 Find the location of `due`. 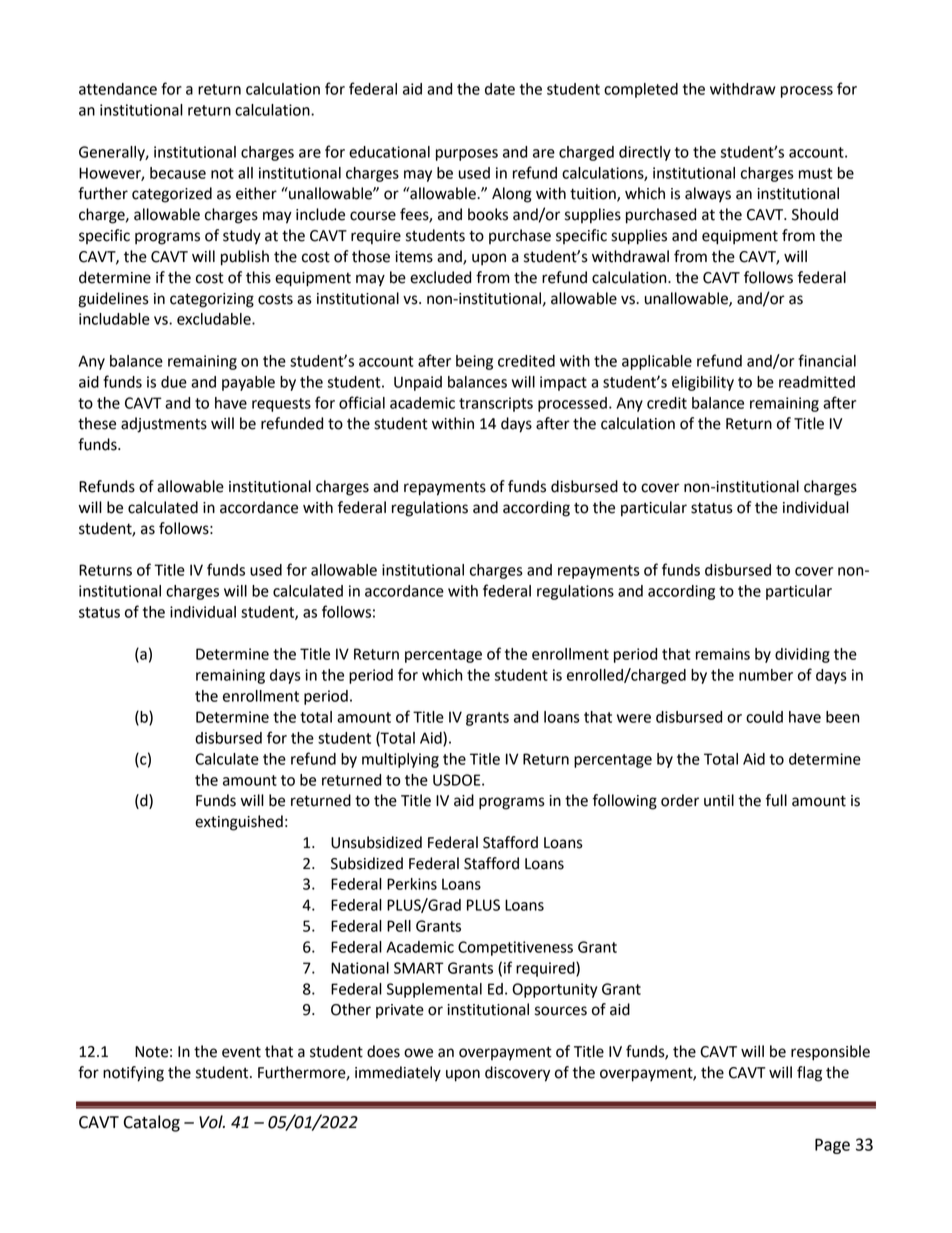

due is located at coordinates (174, 382).
